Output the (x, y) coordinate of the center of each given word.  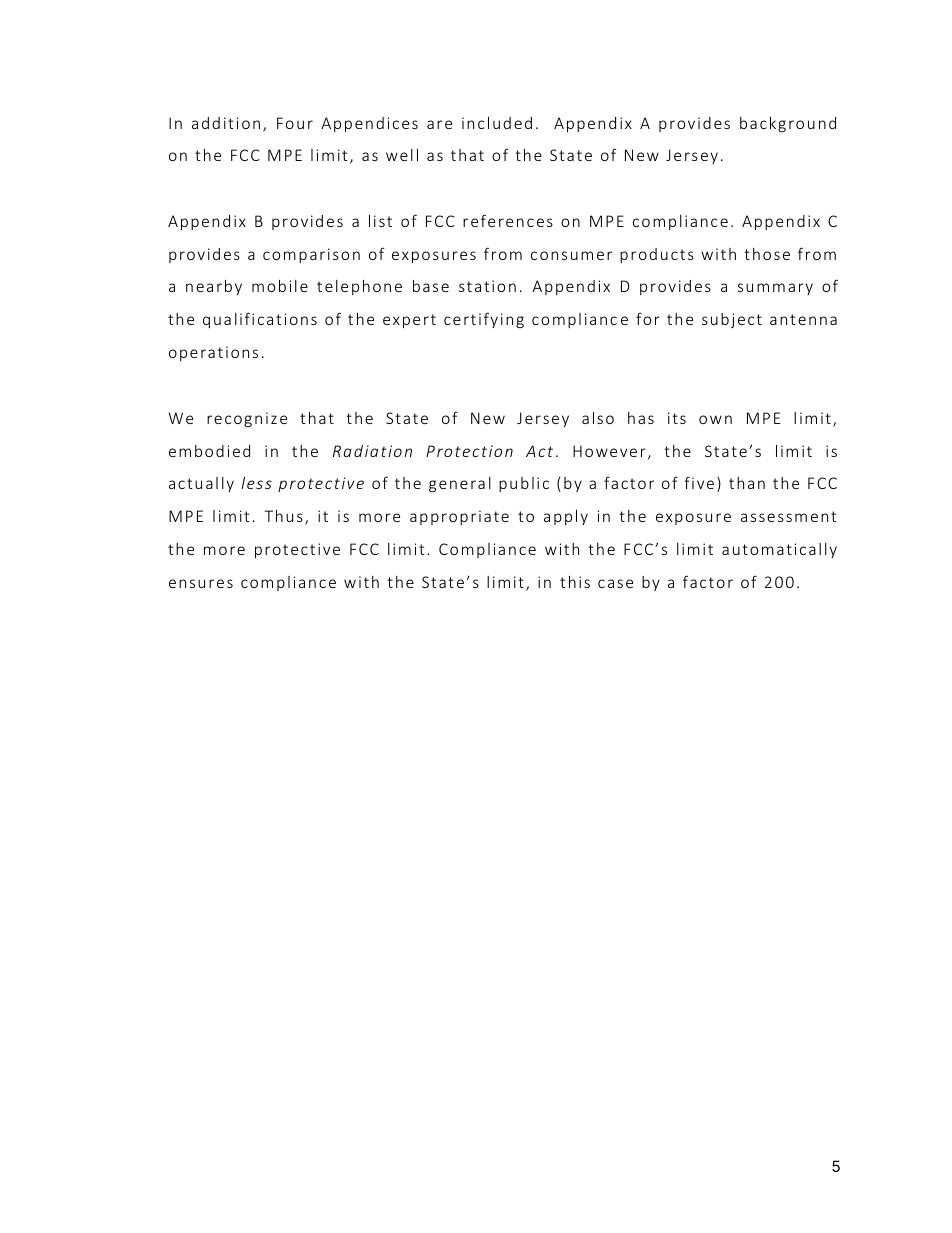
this (575, 582)
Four (295, 123)
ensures (201, 583)
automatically (779, 550)
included (497, 123)
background (788, 124)
